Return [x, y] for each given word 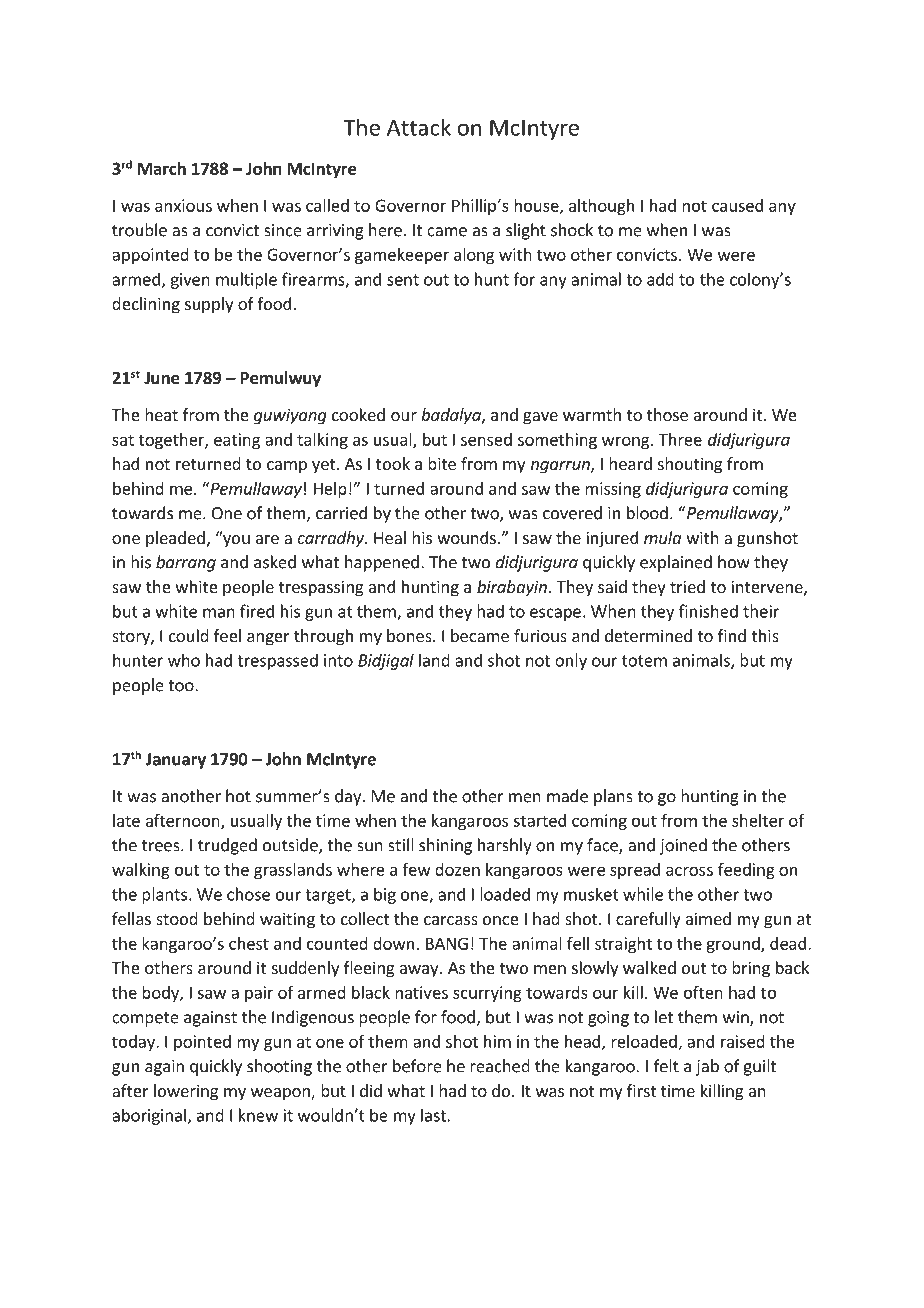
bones [410, 635]
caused [737, 205]
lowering [186, 1092]
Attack [419, 127]
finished [708, 611]
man [219, 613]
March [162, 168]
